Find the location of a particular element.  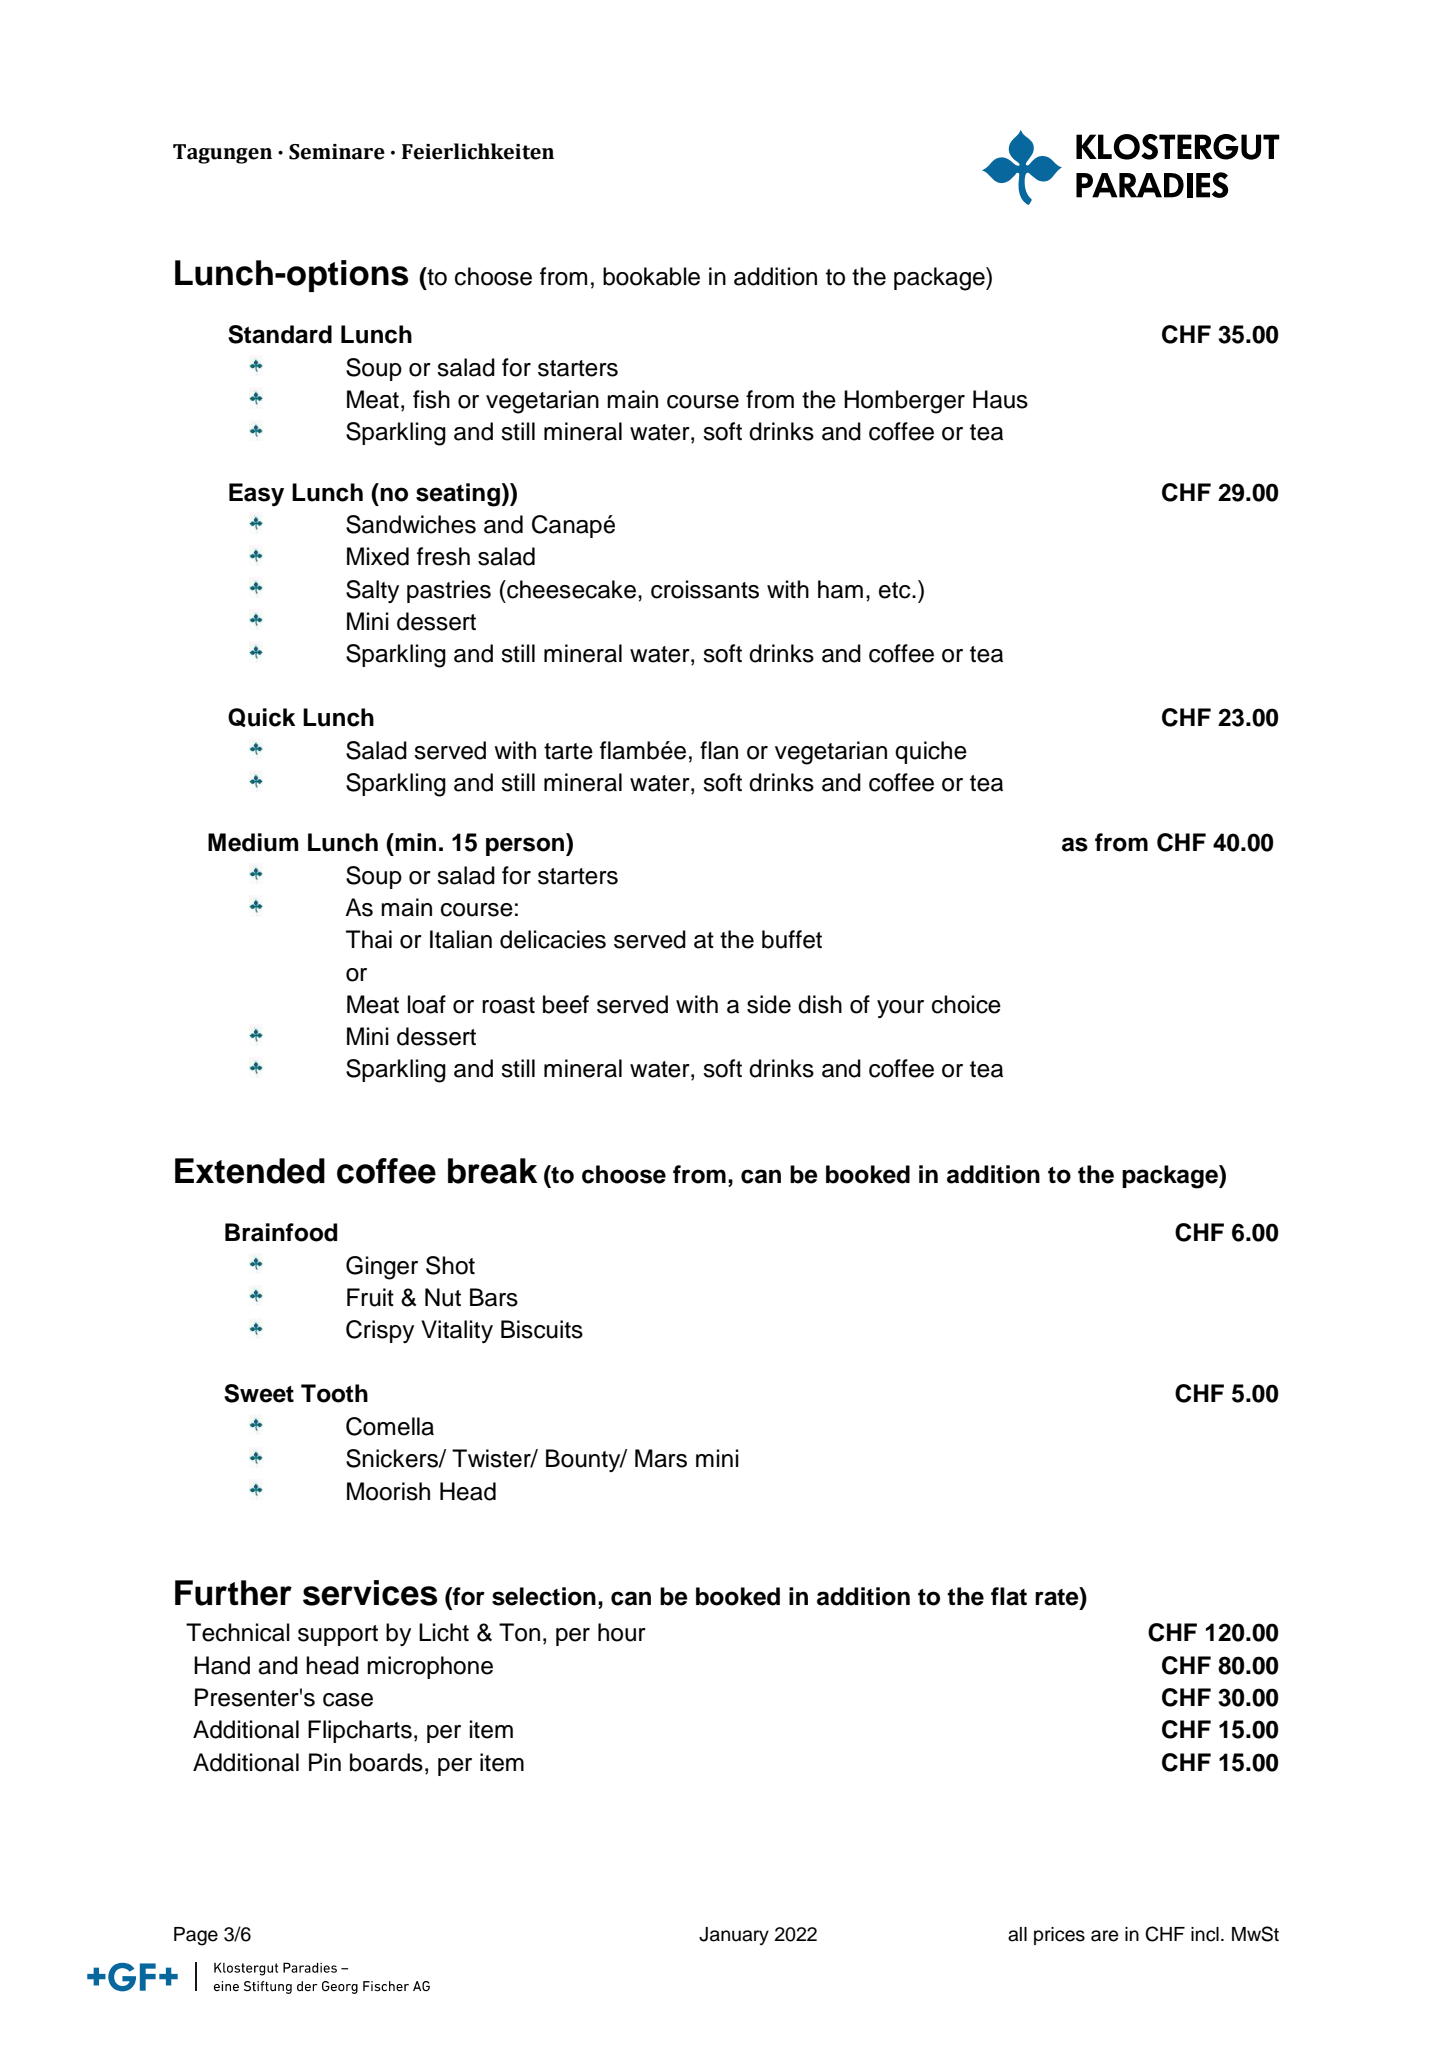

Standard is located at coordinates (280, 334).
